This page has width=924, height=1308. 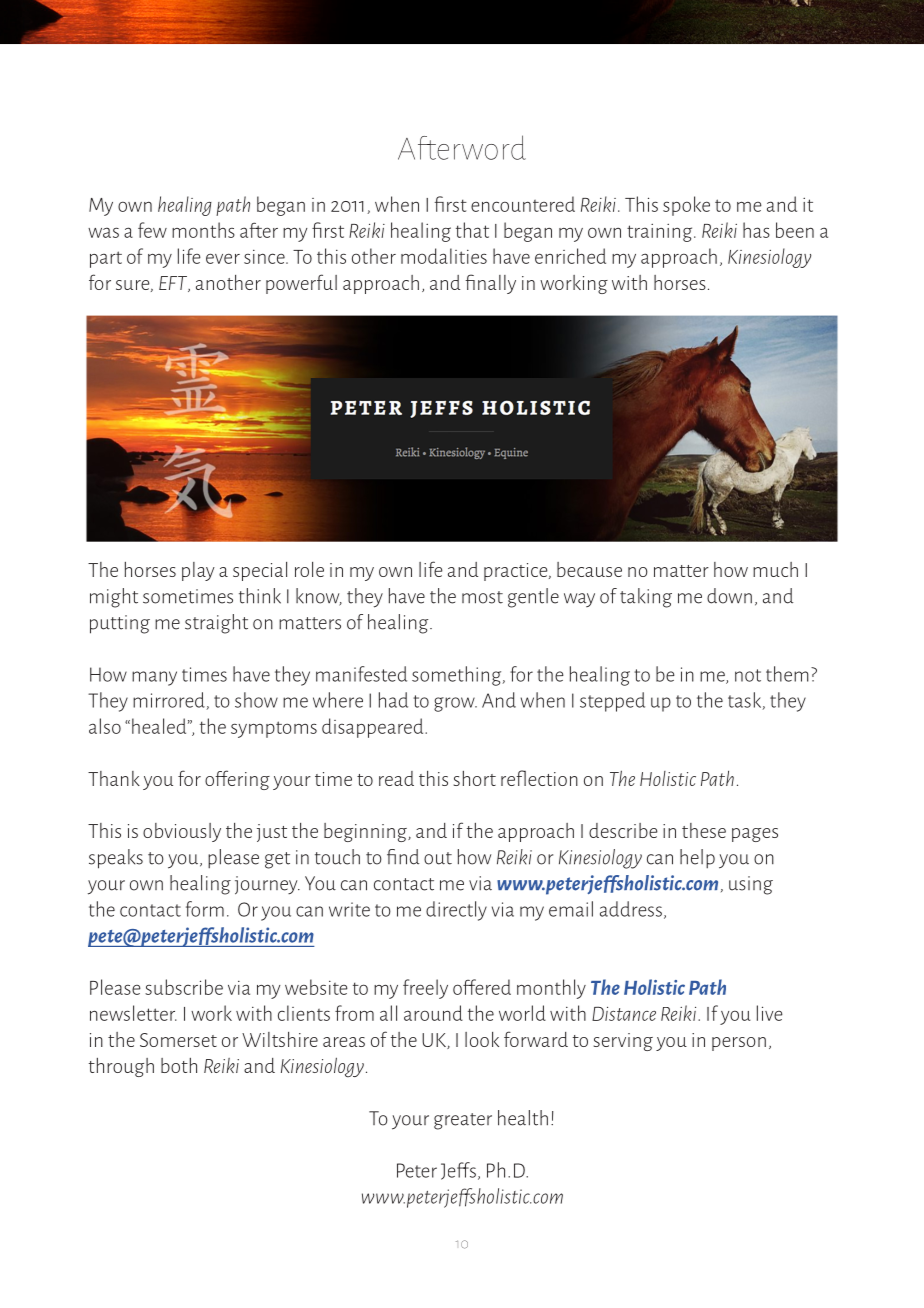 What do you see at coordinates (182, 832) in the page?
I see `obviously` at bounding box center [182, 832].
